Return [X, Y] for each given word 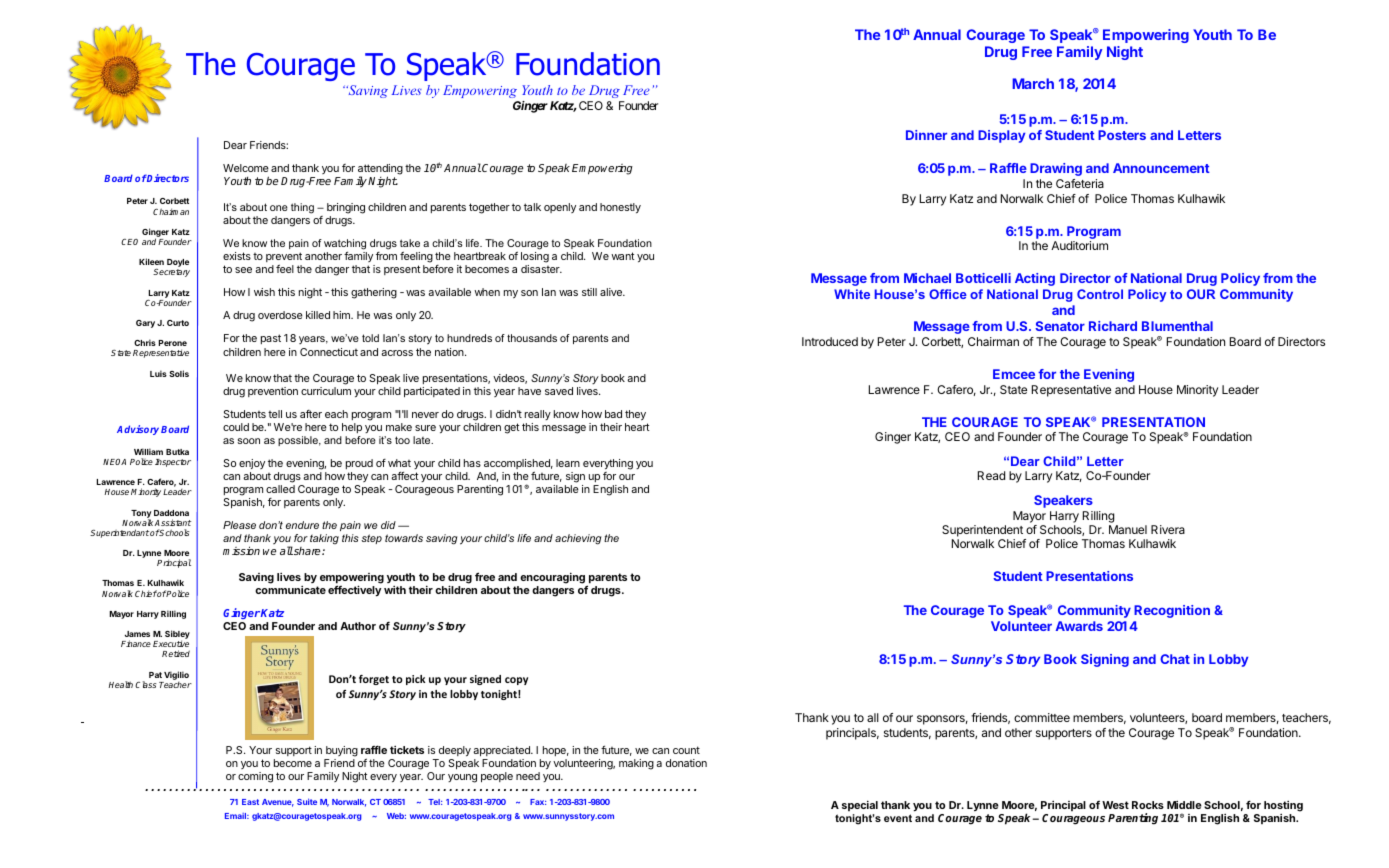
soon [248, 441]
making [636, 764]
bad [613, 414]
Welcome [246, 168]
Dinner [926, 135]
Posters [1122, 135]
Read [991, 475]
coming [255, 777]
